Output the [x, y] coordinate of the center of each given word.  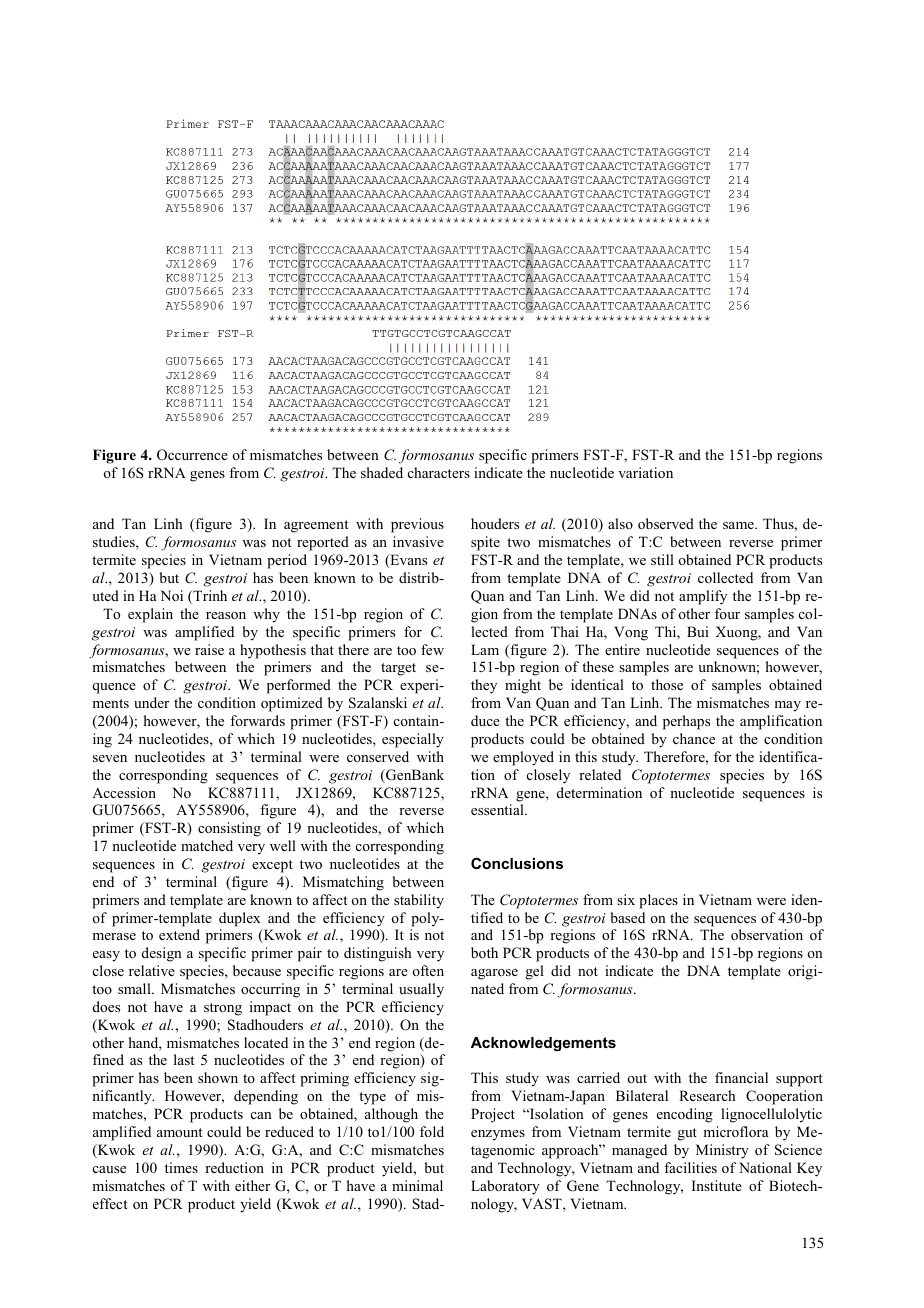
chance [694, 738]
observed [666, 523]
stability [419, 901]
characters [439, 472]
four [727, 613]
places [658, 901]
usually [421, 990]
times [181, 1167]
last [184, 1059]
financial [741, 1077]
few [432, 649]
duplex [239, 919]
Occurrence [192, 455]
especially [413, 740]
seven [110, 758]
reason [226, 615]
